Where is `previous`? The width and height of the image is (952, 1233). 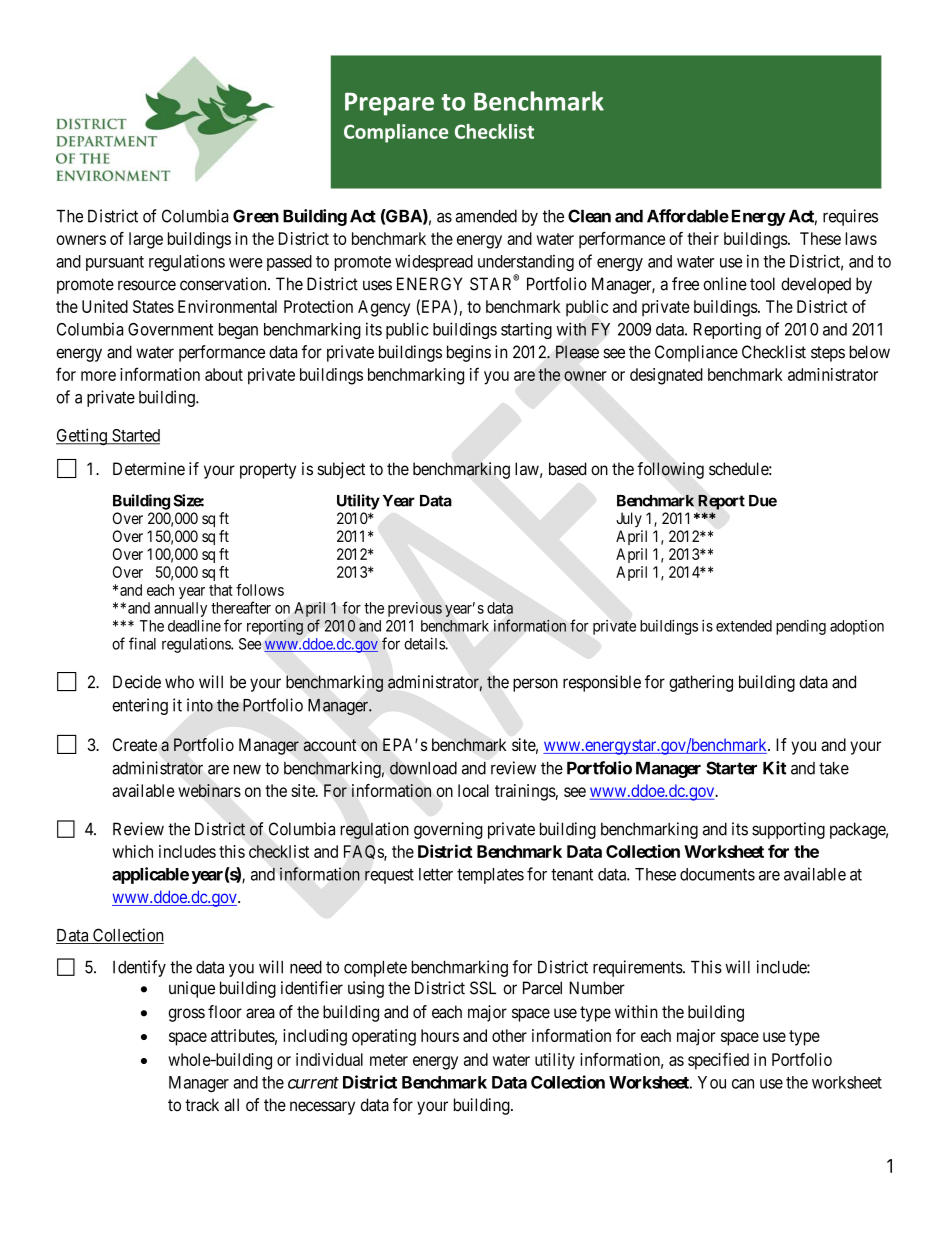 previous is located at coordinates (415, 609).
